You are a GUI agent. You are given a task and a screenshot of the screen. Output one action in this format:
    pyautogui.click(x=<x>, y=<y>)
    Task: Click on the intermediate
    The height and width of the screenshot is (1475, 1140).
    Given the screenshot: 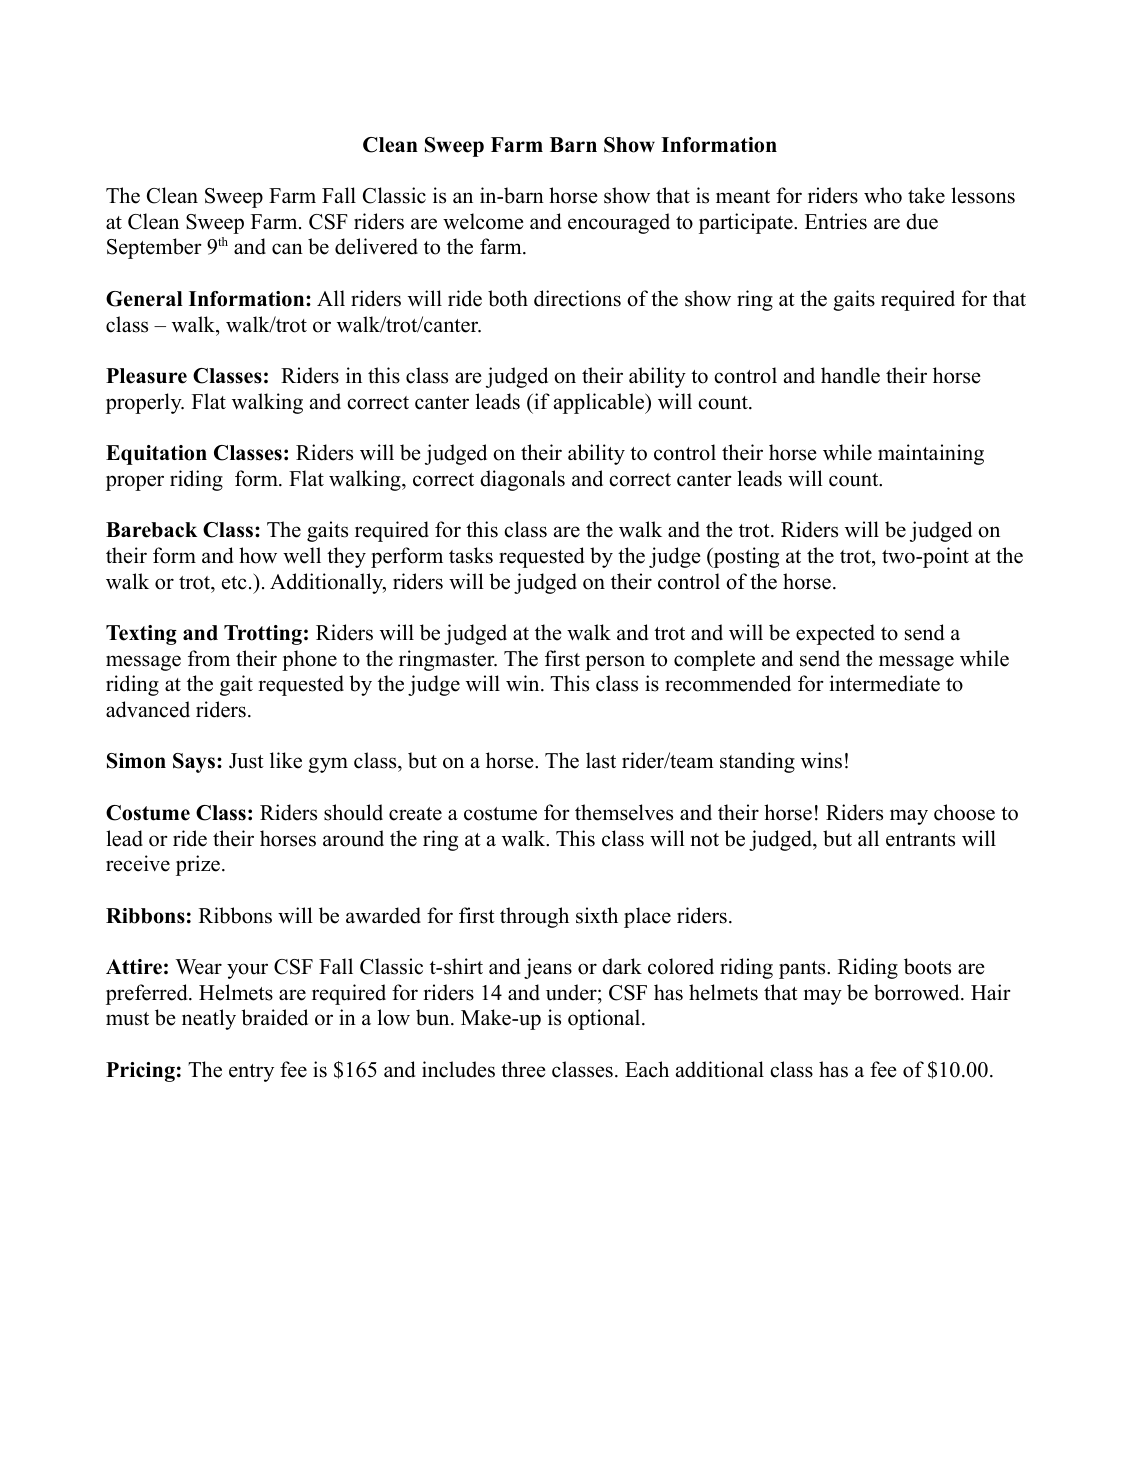 What is the action you would take?
    pyautogui.click(x=885, y=683)
